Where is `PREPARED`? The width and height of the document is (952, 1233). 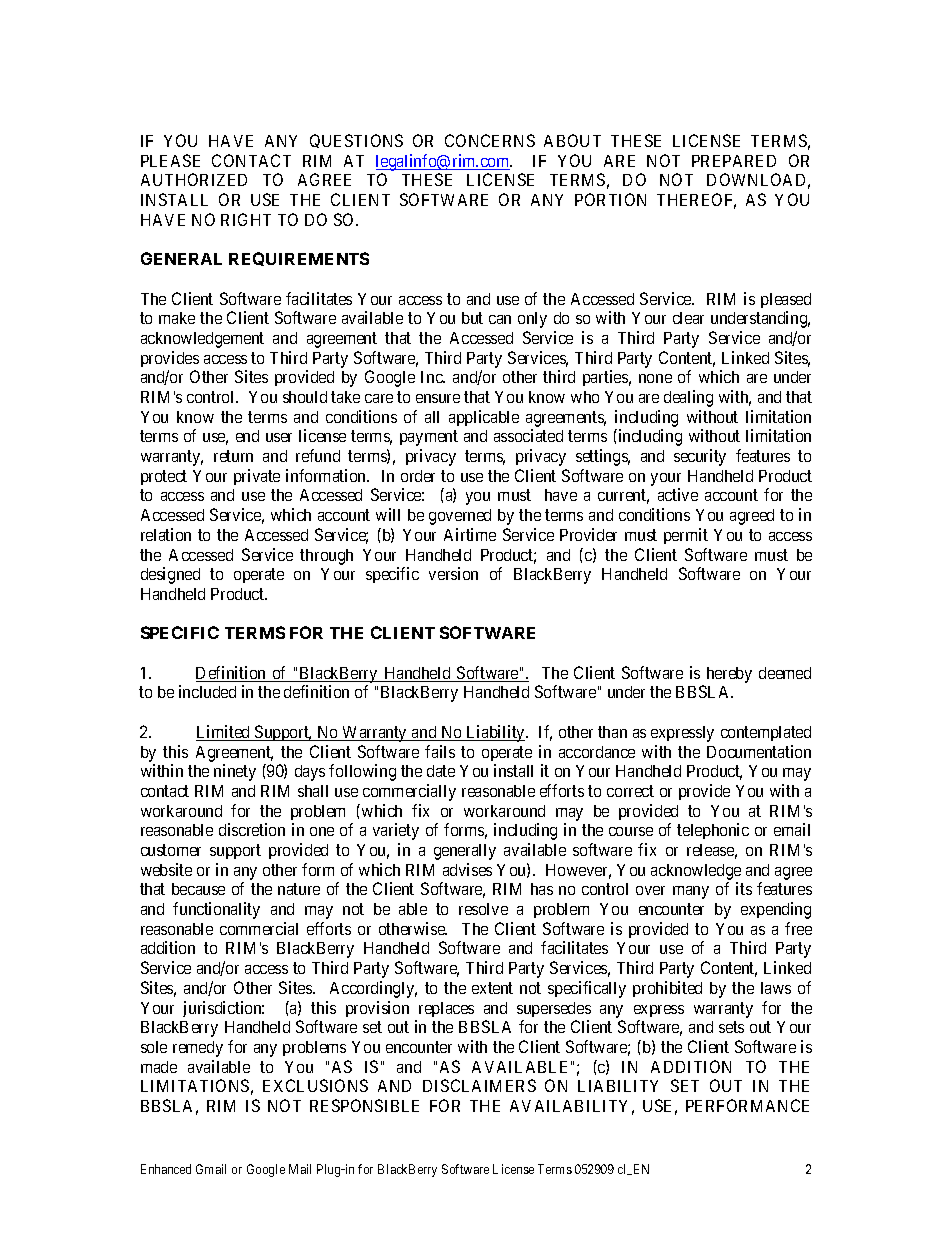
PREPARED is located at coordinates (734, 161).
